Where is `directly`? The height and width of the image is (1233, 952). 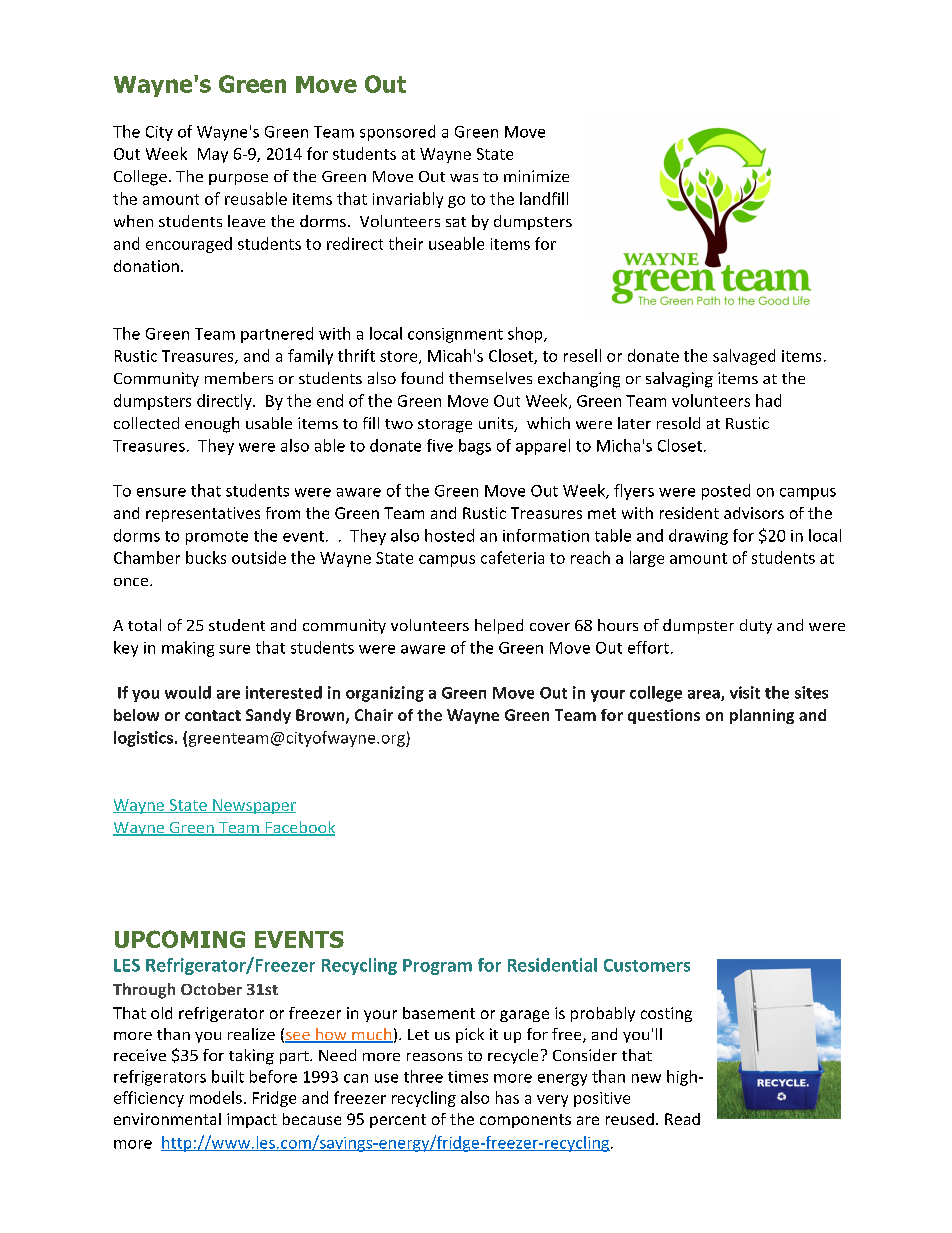
directly is located at coordinates (225, 402).
